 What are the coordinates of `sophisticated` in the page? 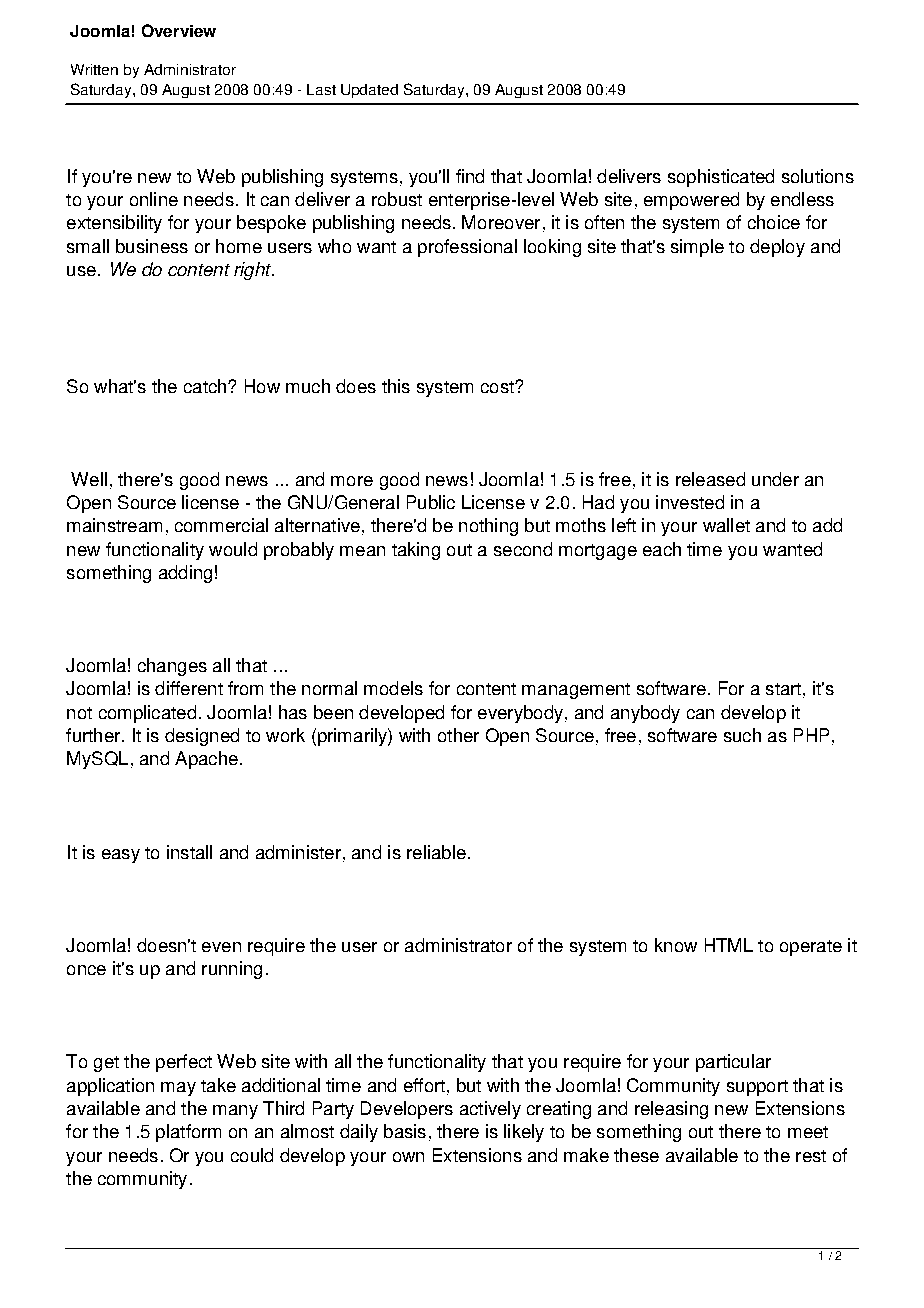 It's located at (721, 178).
